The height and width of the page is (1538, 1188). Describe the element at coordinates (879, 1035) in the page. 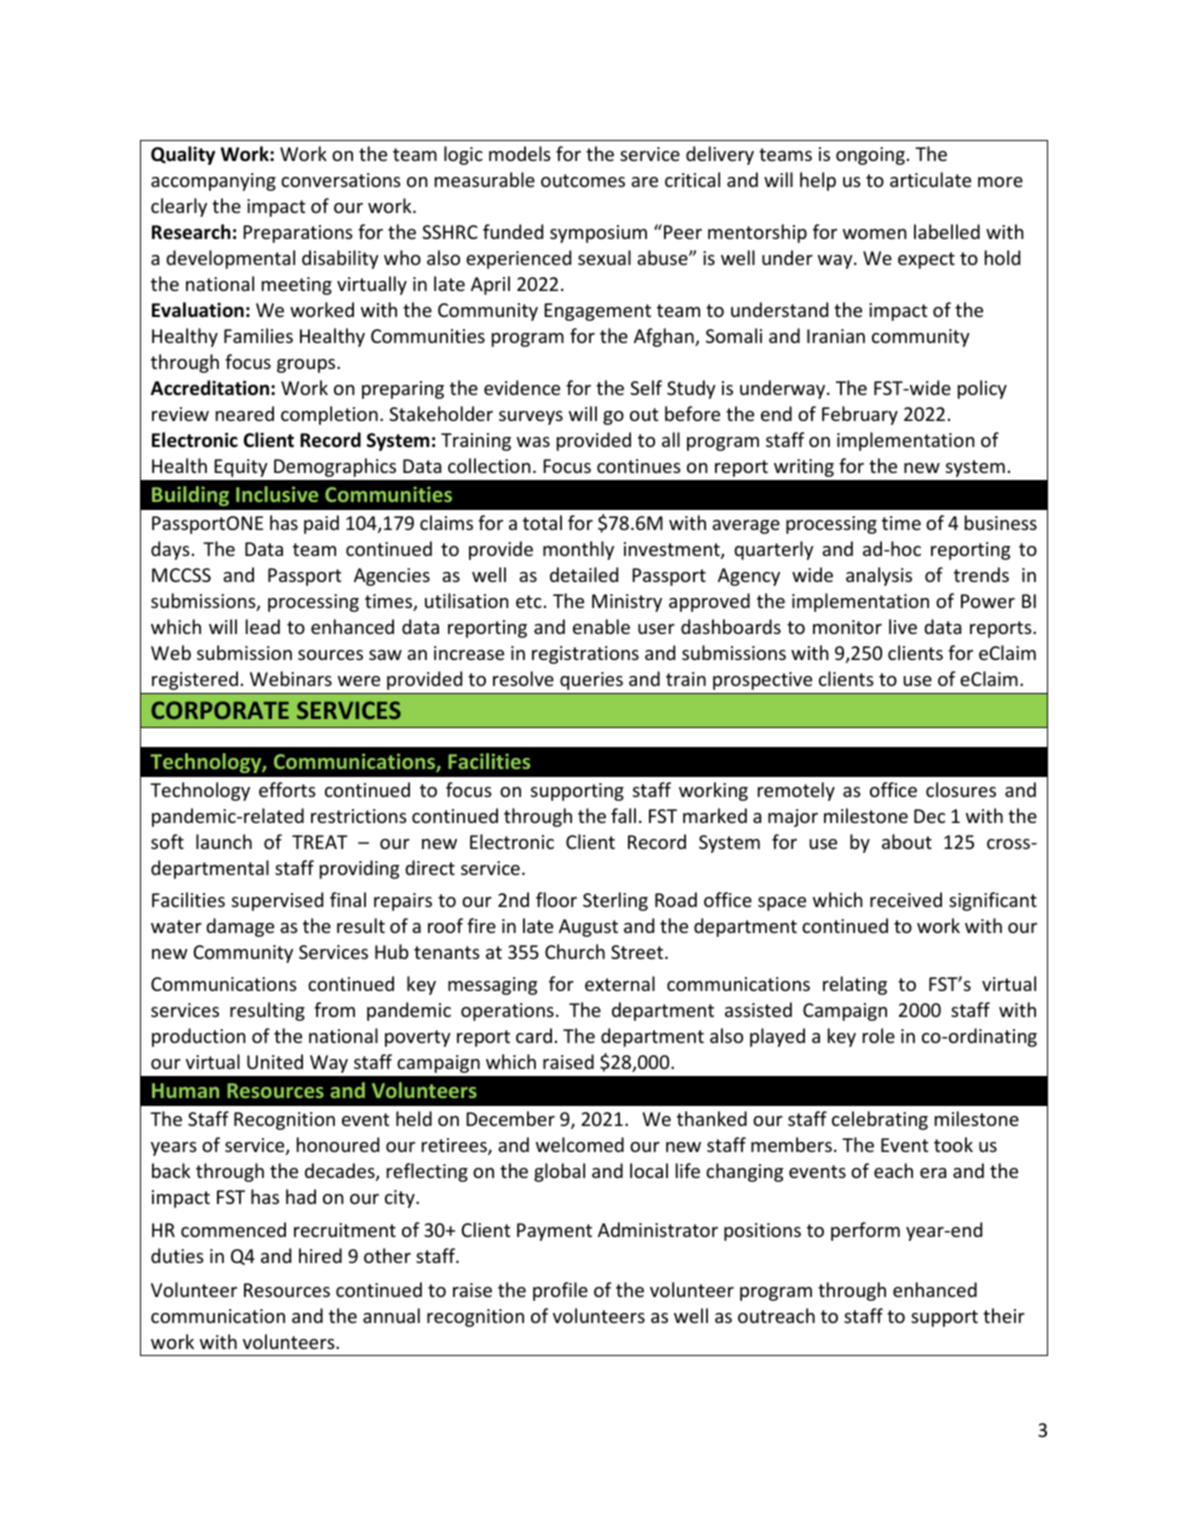

I see `role` at that location.
